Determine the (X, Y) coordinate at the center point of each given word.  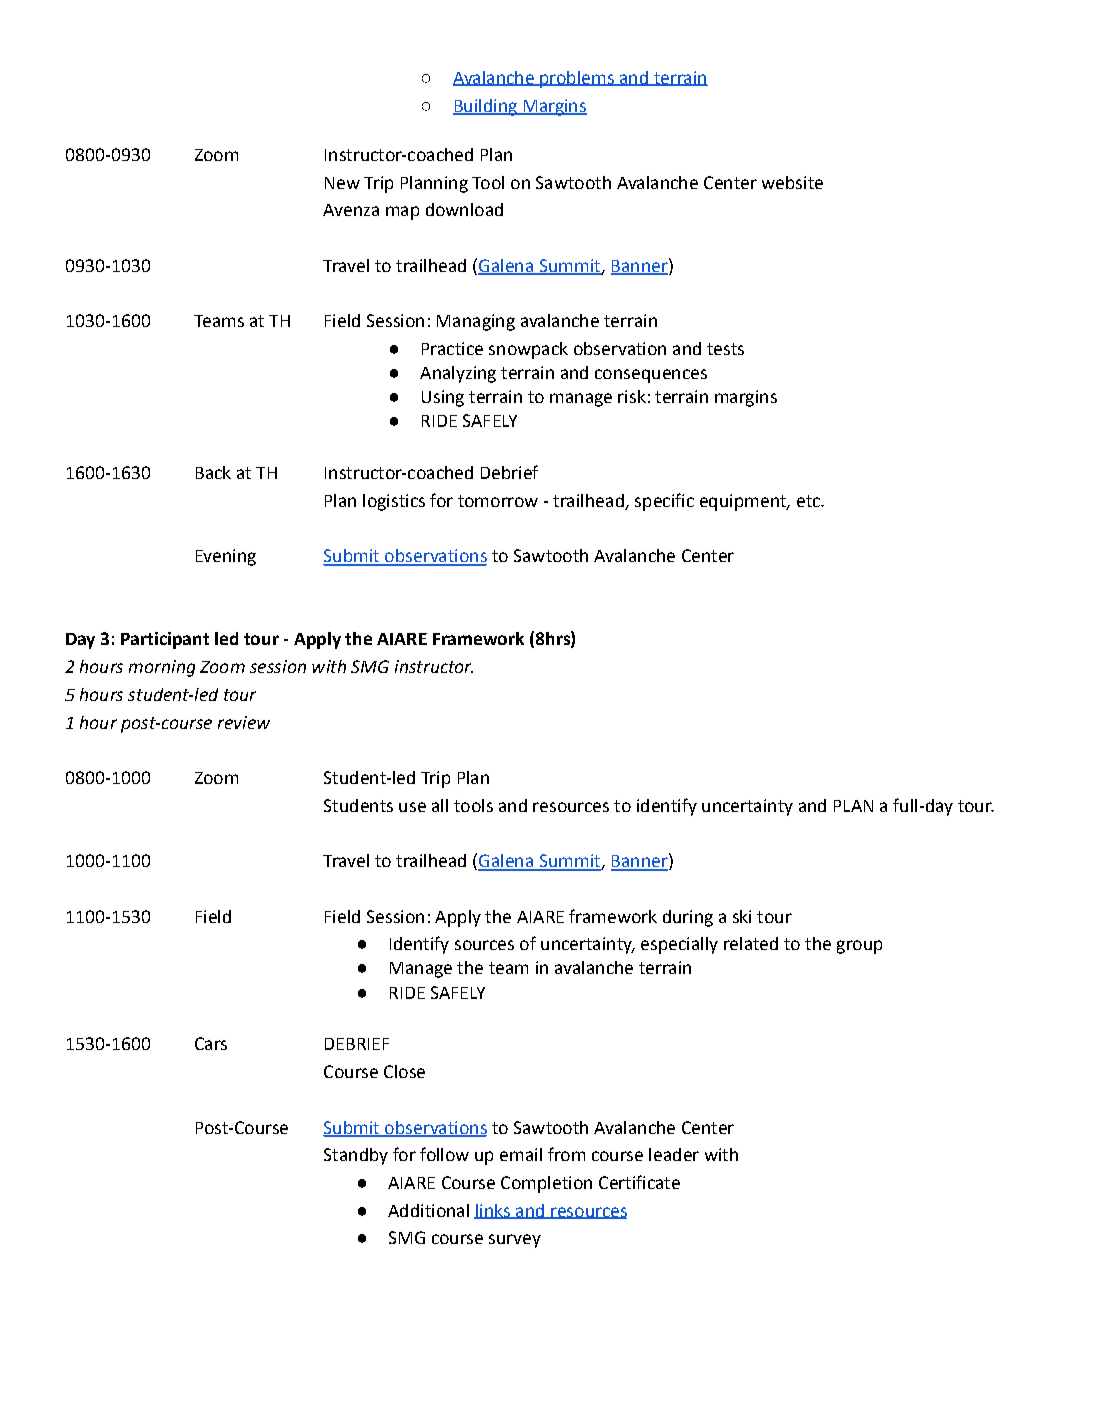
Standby (356, 1156)
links (493, 1211)
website (792, 182)
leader (674, 1154)
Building (486, 107)
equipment (744, 502)
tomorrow (498, 501)
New (342, 183)
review (244, 722)
